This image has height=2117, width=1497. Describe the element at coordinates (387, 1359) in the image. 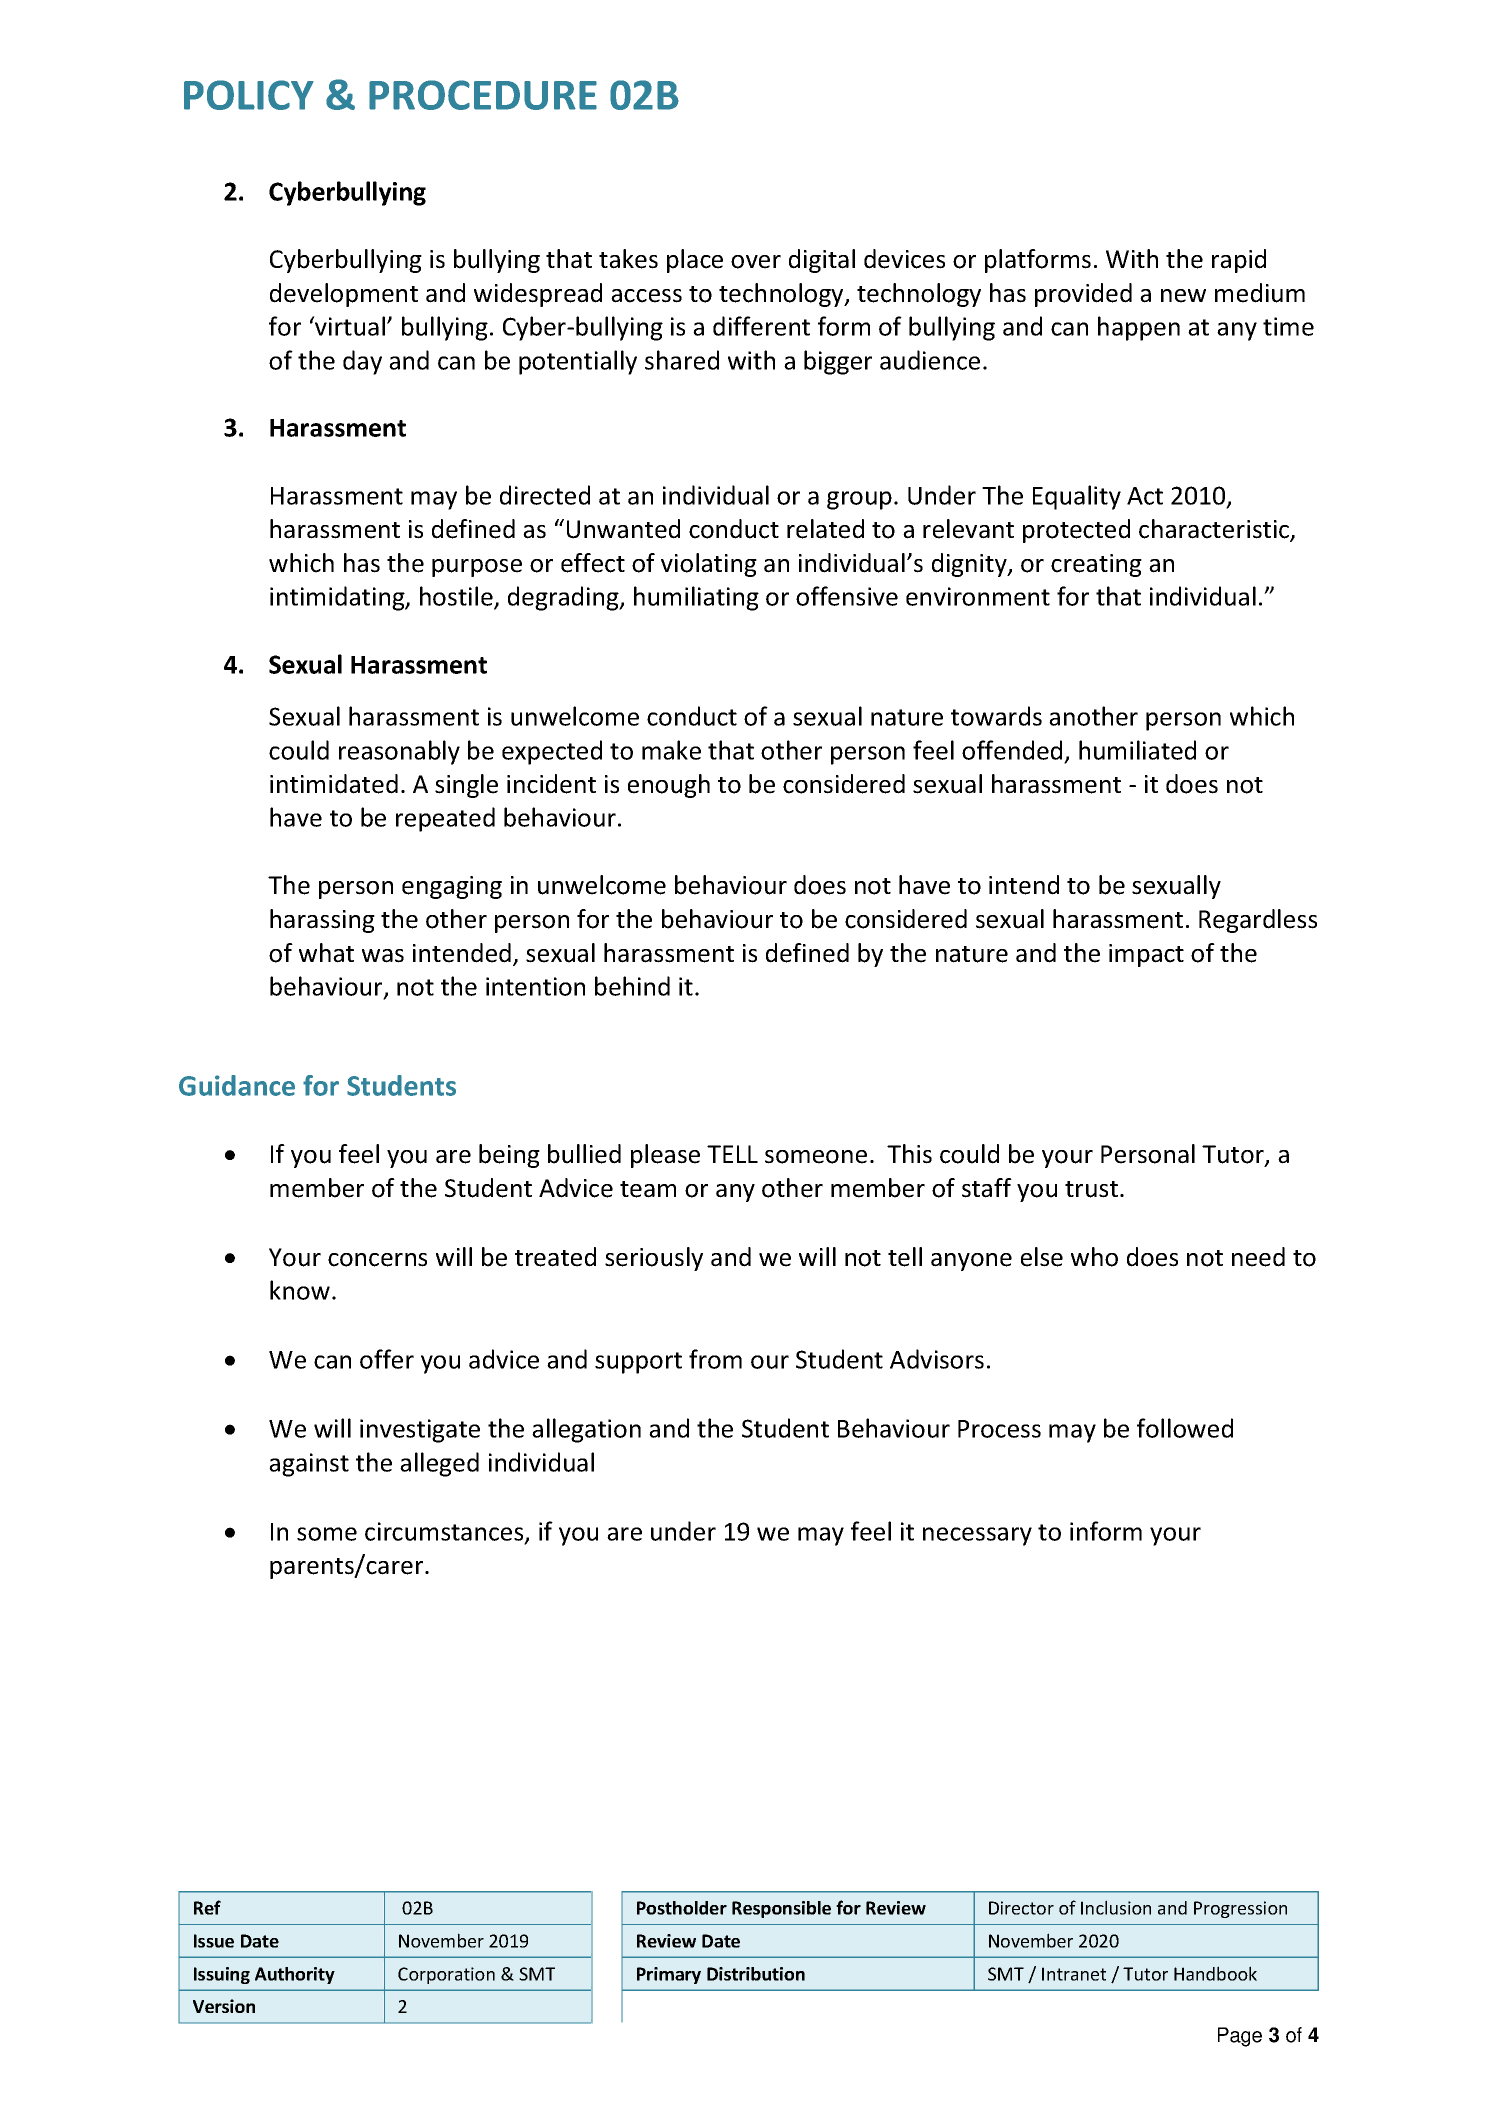

I see `offer` at that location.
